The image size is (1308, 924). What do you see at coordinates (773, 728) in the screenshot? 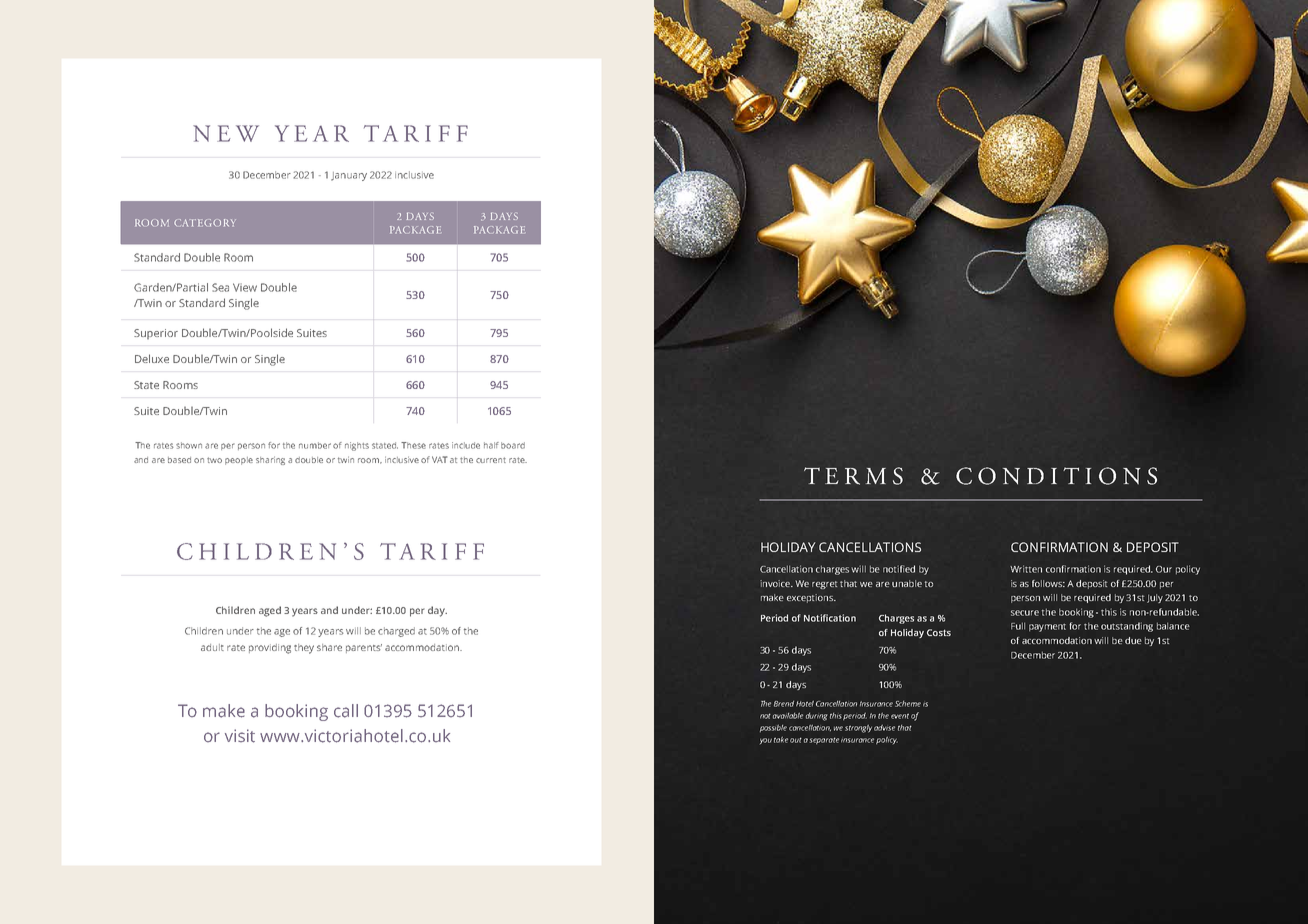
I see `possible` at bounding box center [773, 728].
